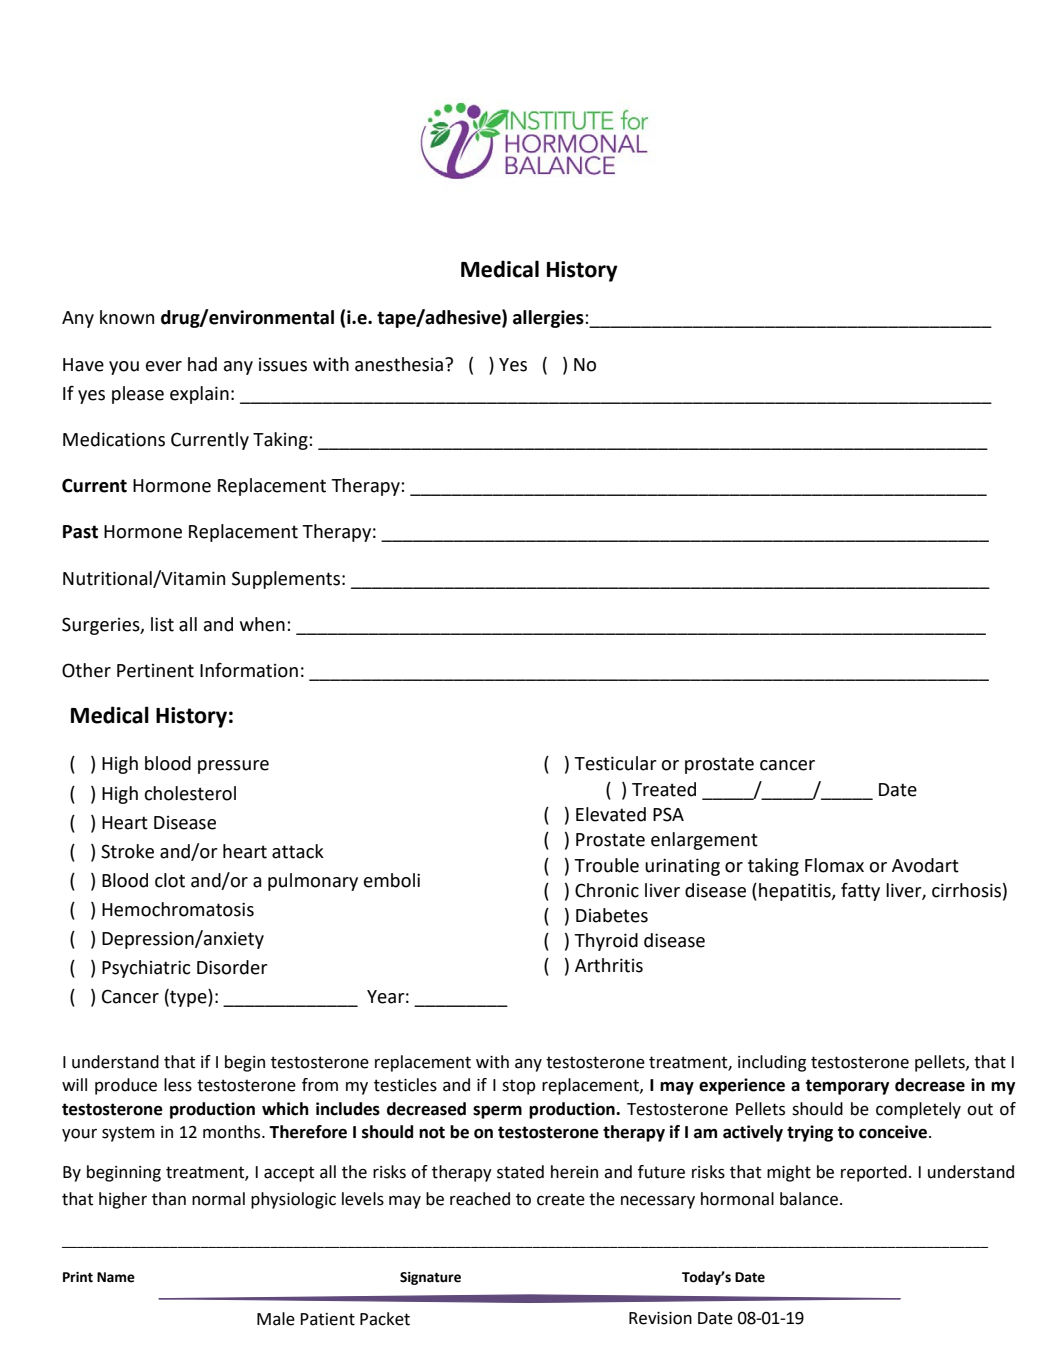  What do you see at coordinates (116, 1277) in the document?
I see `Name` at bounding box center [116, 1277].
